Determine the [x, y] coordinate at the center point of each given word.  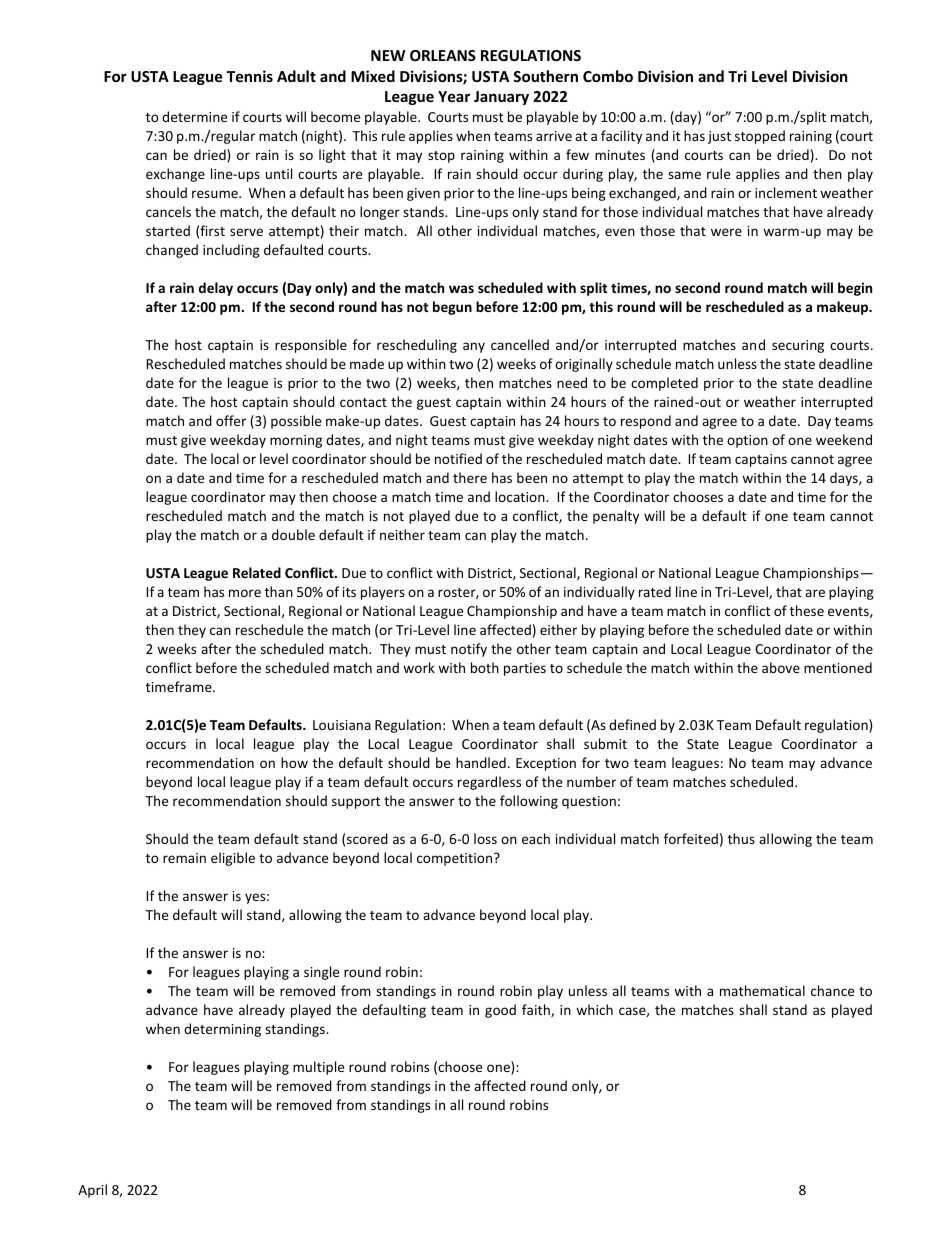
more [245, 593]
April [92, 1191]
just [719, 137]
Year [454, 96]
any [474, 347]
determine [194, 116]
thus [741, 838]
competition [456, 859]
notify [469, 650]
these [807, 610]
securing [798, 346]
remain [184, 858]
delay [216, 289]
